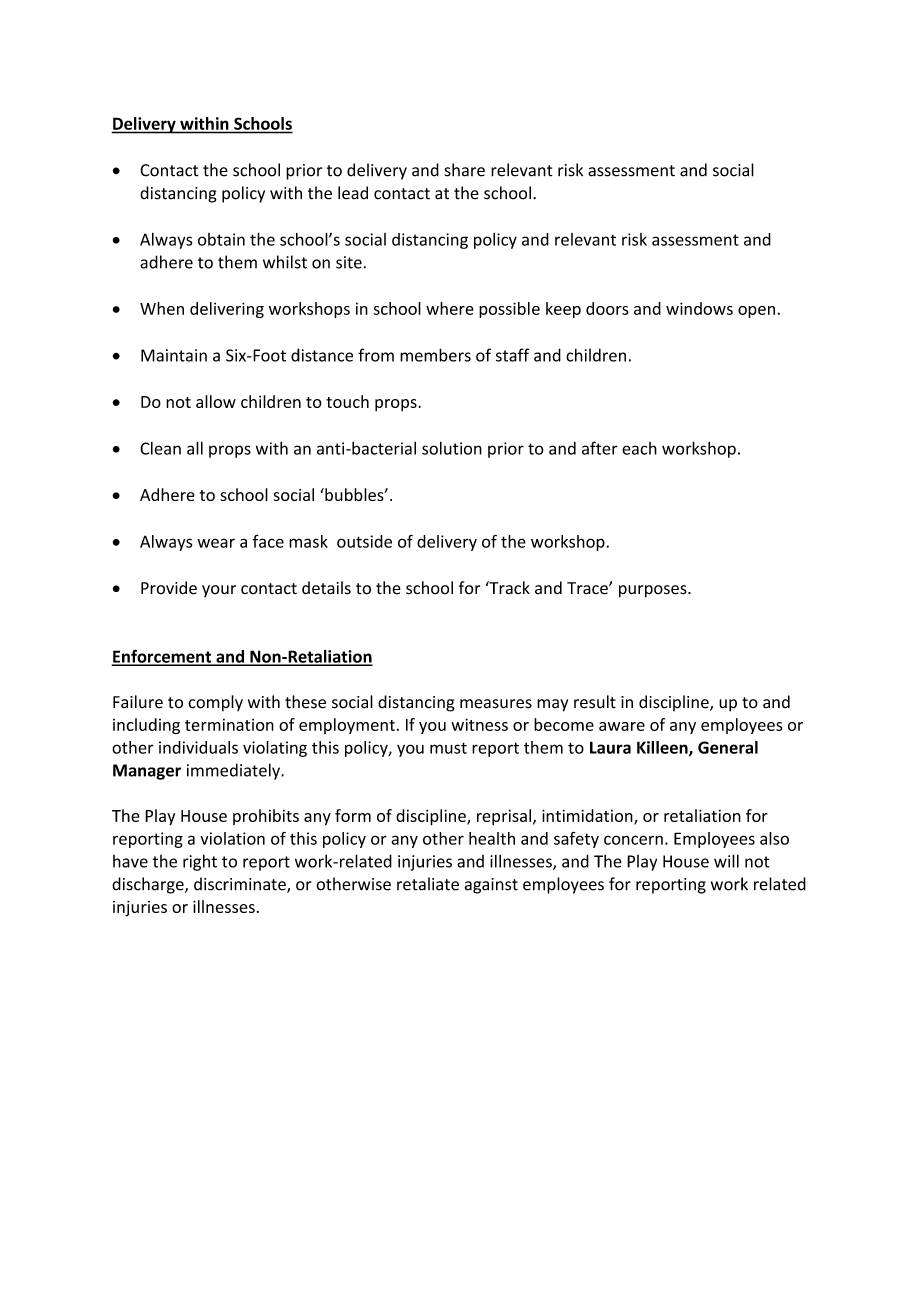  I want to click on right, so click(200, 862).
